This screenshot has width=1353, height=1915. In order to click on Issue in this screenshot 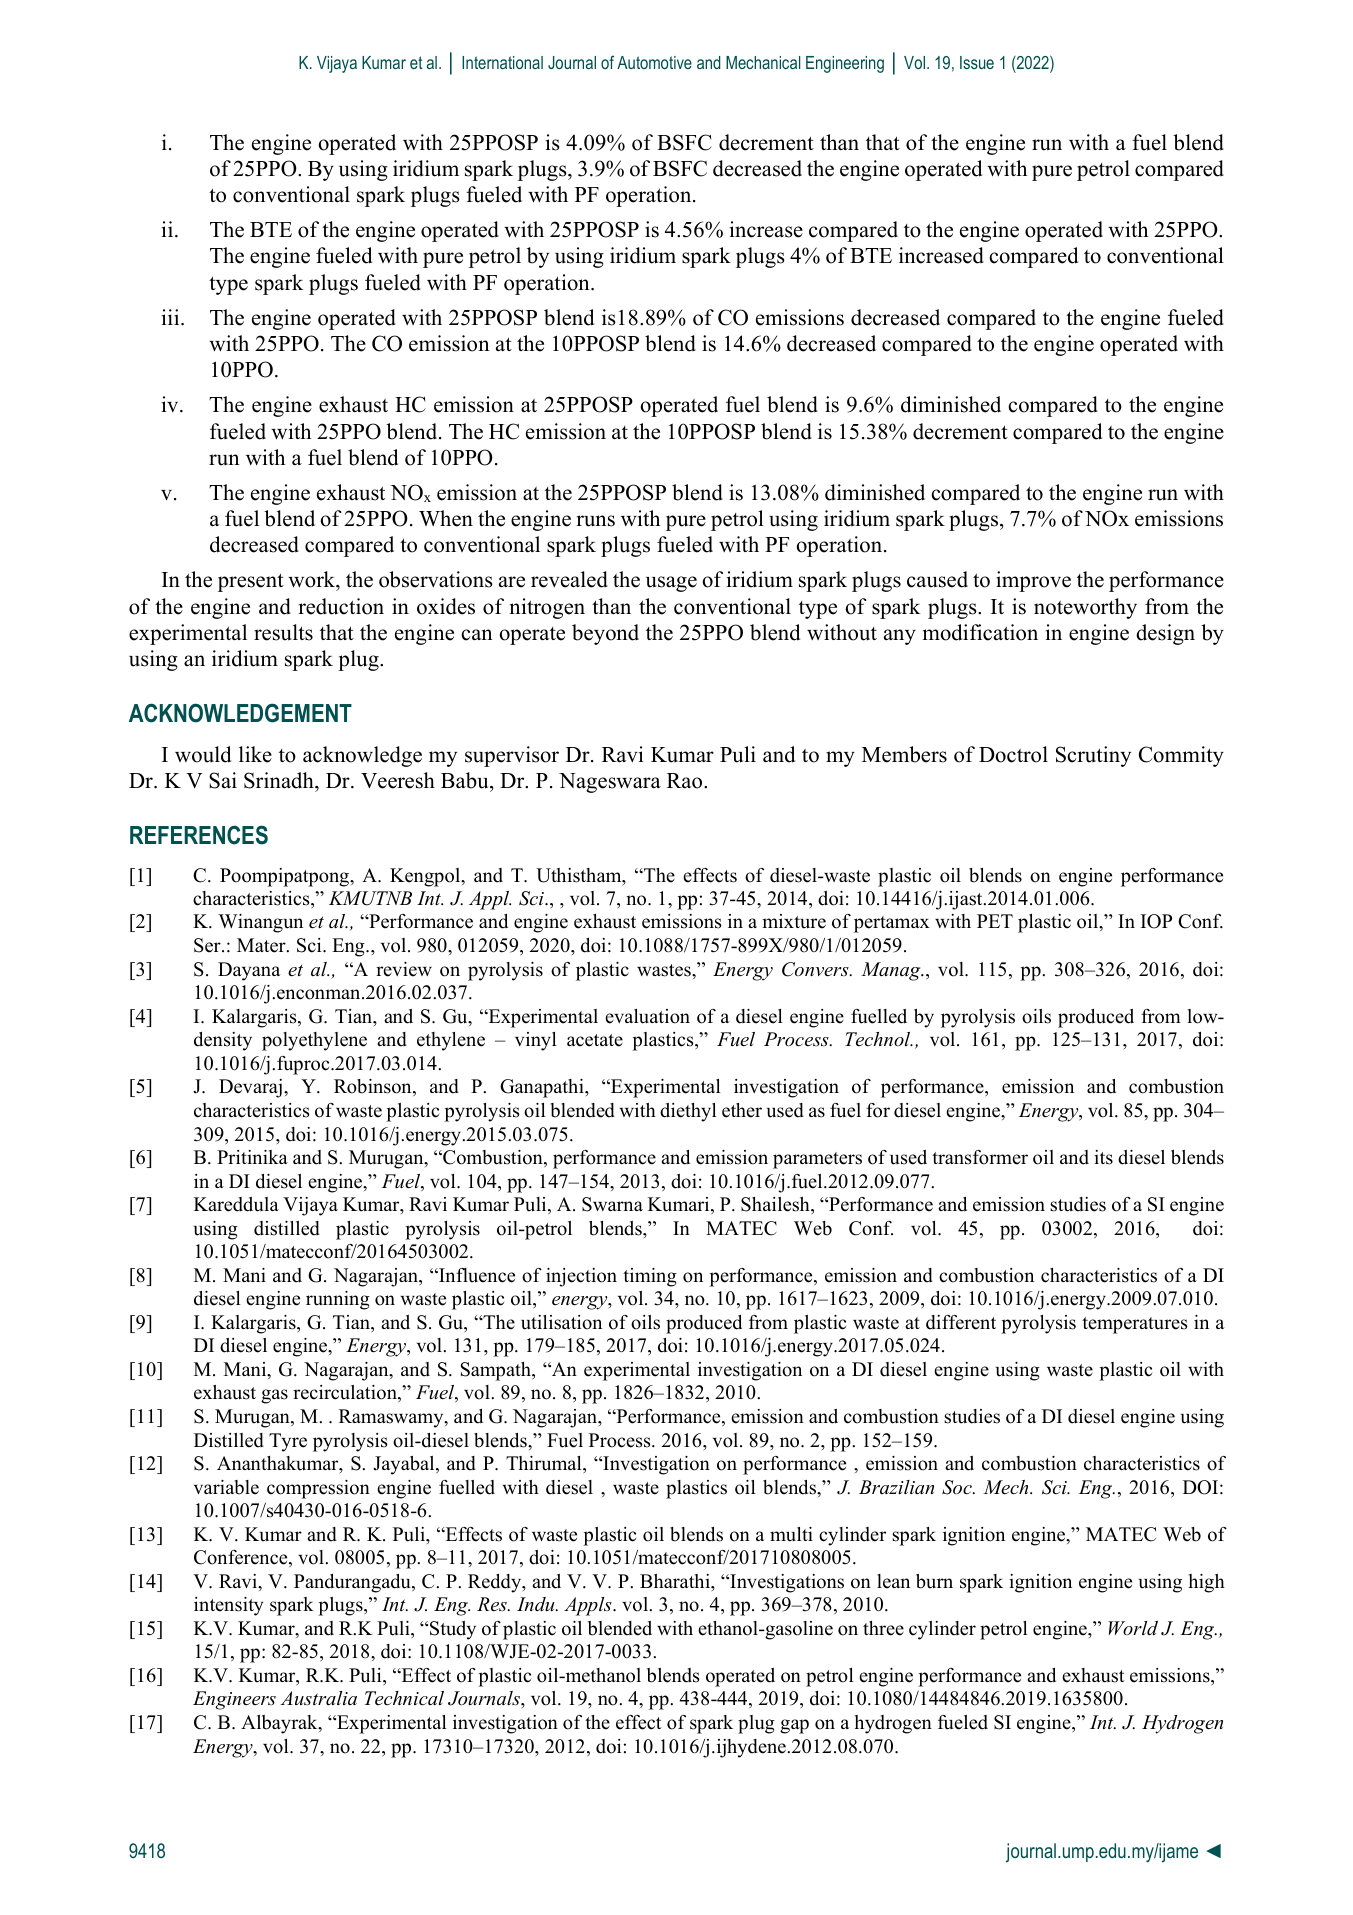, I will do `click(977, 62)`.
